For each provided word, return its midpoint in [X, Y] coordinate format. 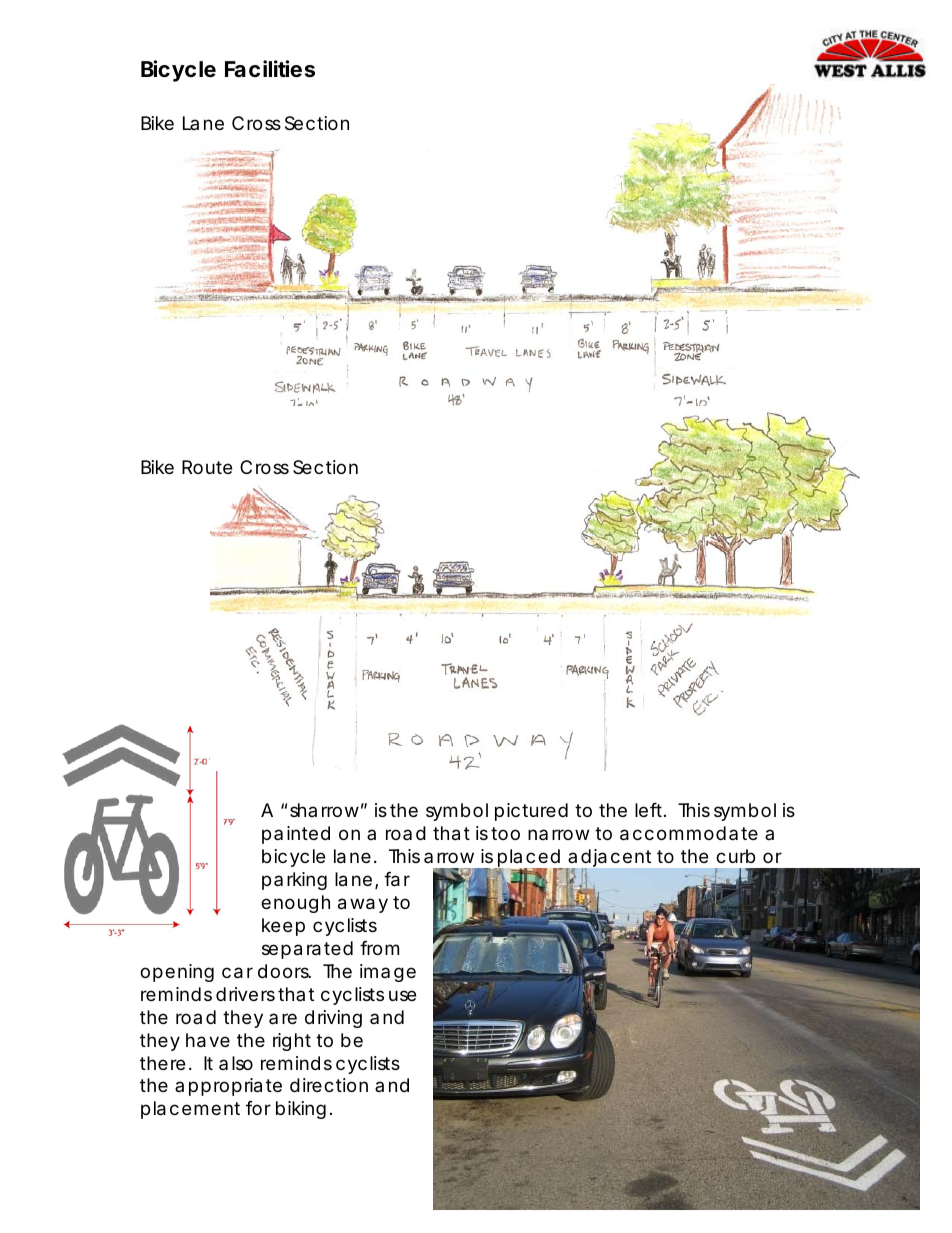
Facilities [270, 69]
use [402, 995]
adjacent [608, 860]
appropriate [228, 1087]
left [650, 810]
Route [207, 467]
